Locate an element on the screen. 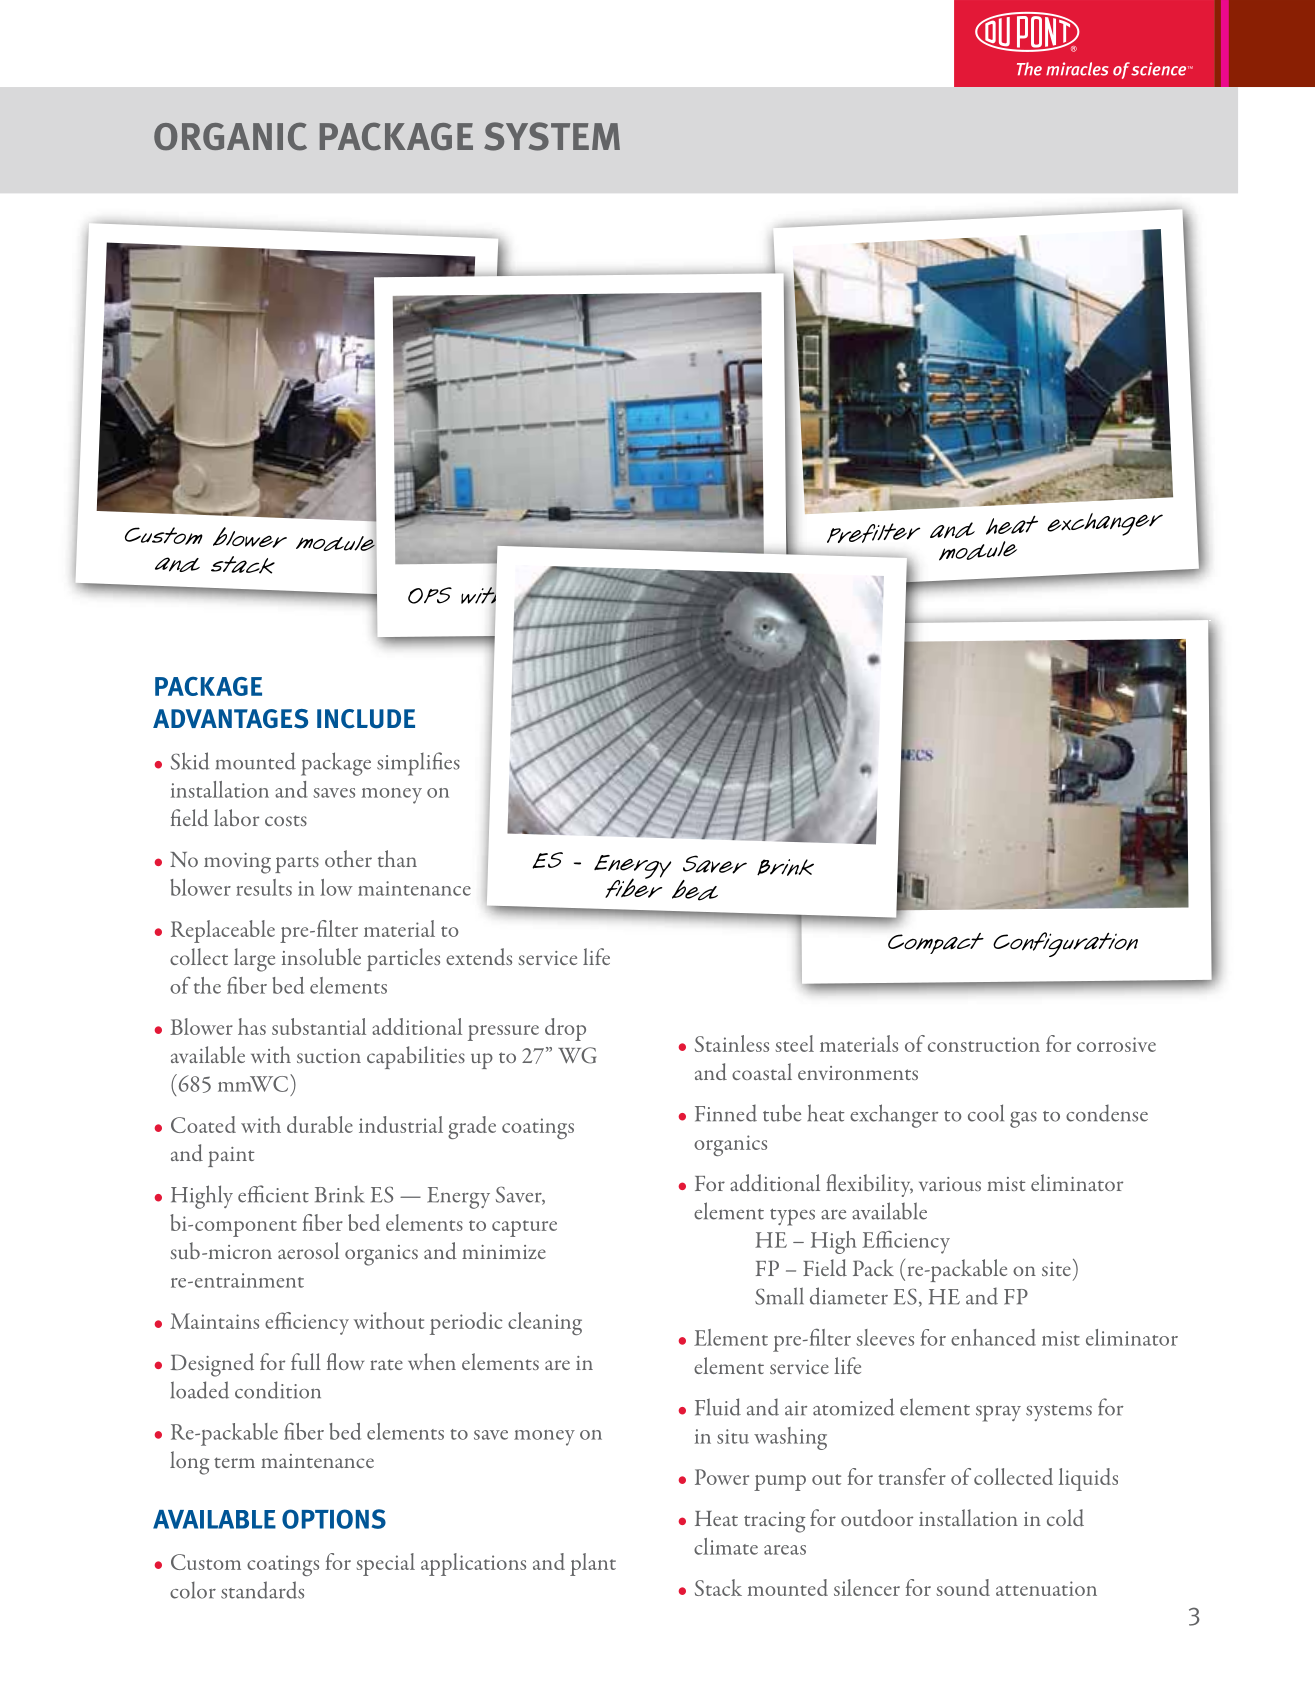 This screenshot has width=1315, height=1702. INCLUDE is located at coordinates (366, 719).
